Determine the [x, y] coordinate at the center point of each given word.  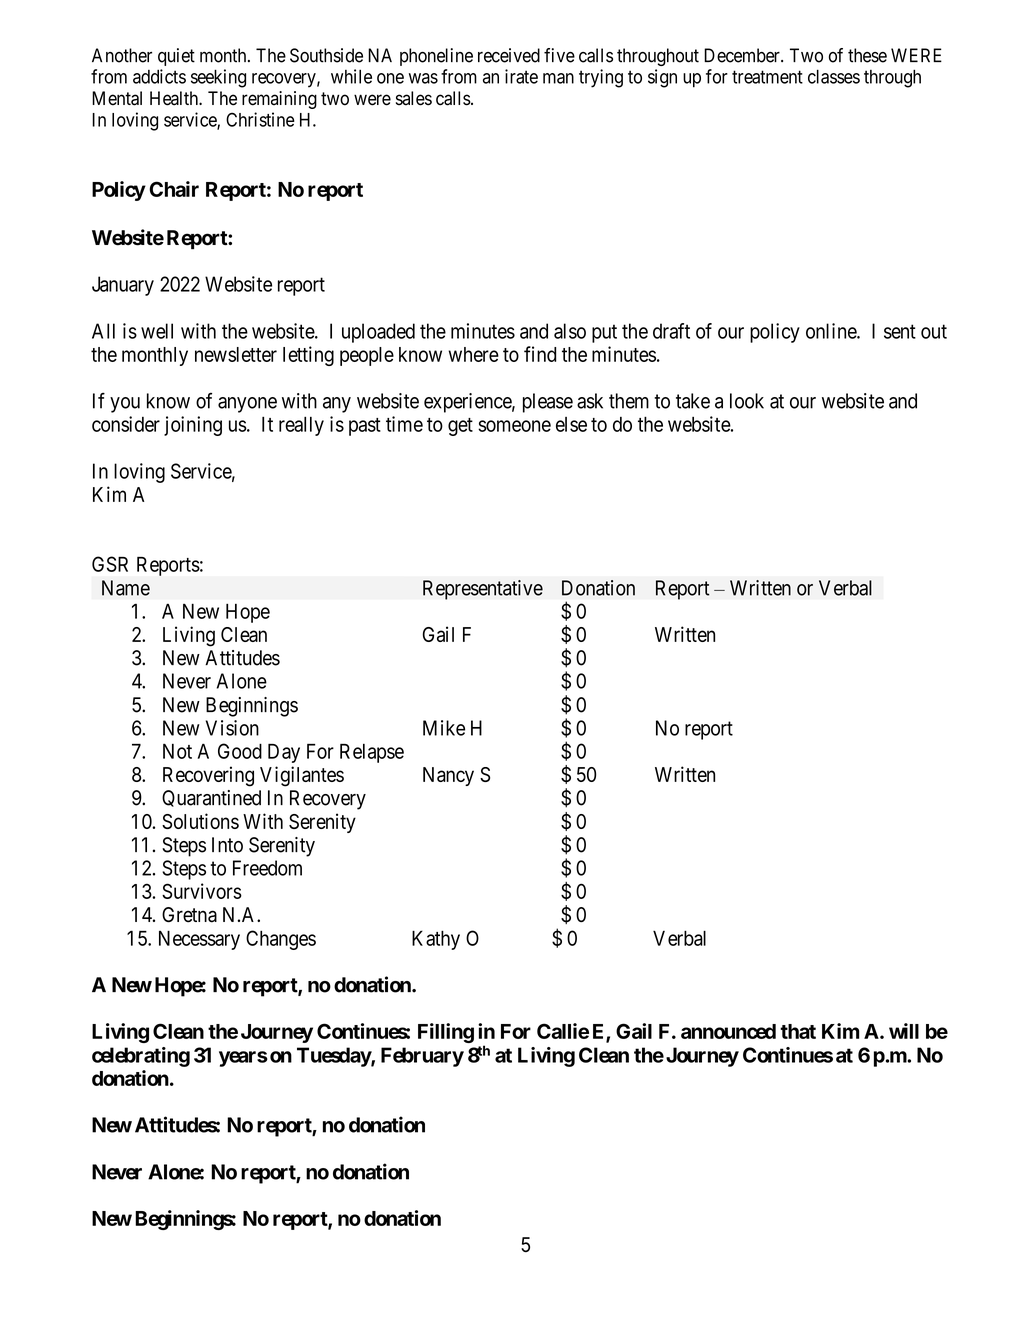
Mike [444, 728]
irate [521, 76]
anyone [247, 405]
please [548, 403]
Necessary [199, 940]
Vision [232, 728]
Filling [446, 1033]
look [747, 401]
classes [834, 76]
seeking [218, 78]
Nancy [448, 776]
